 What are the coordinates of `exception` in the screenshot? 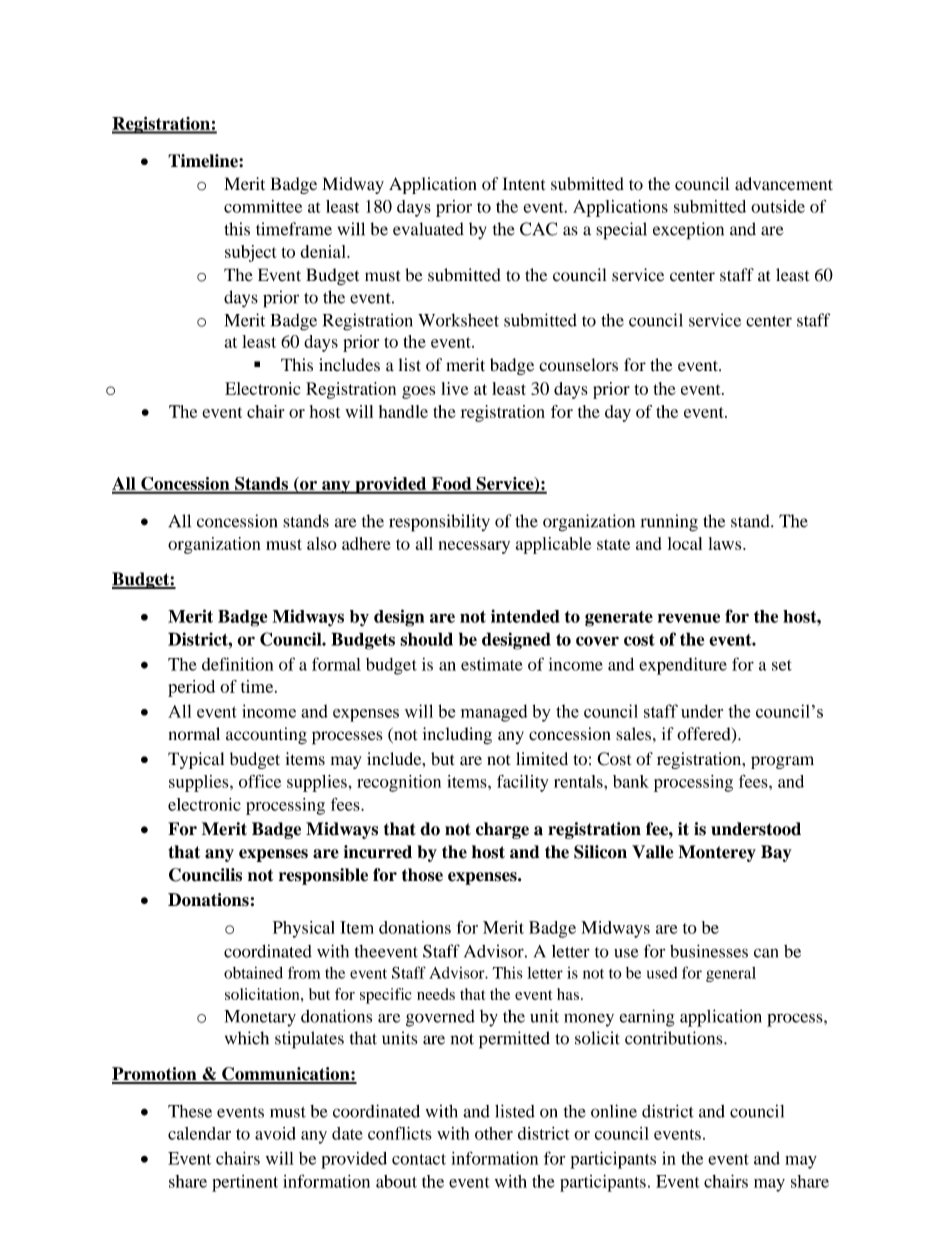 It's located at (688, 231).
